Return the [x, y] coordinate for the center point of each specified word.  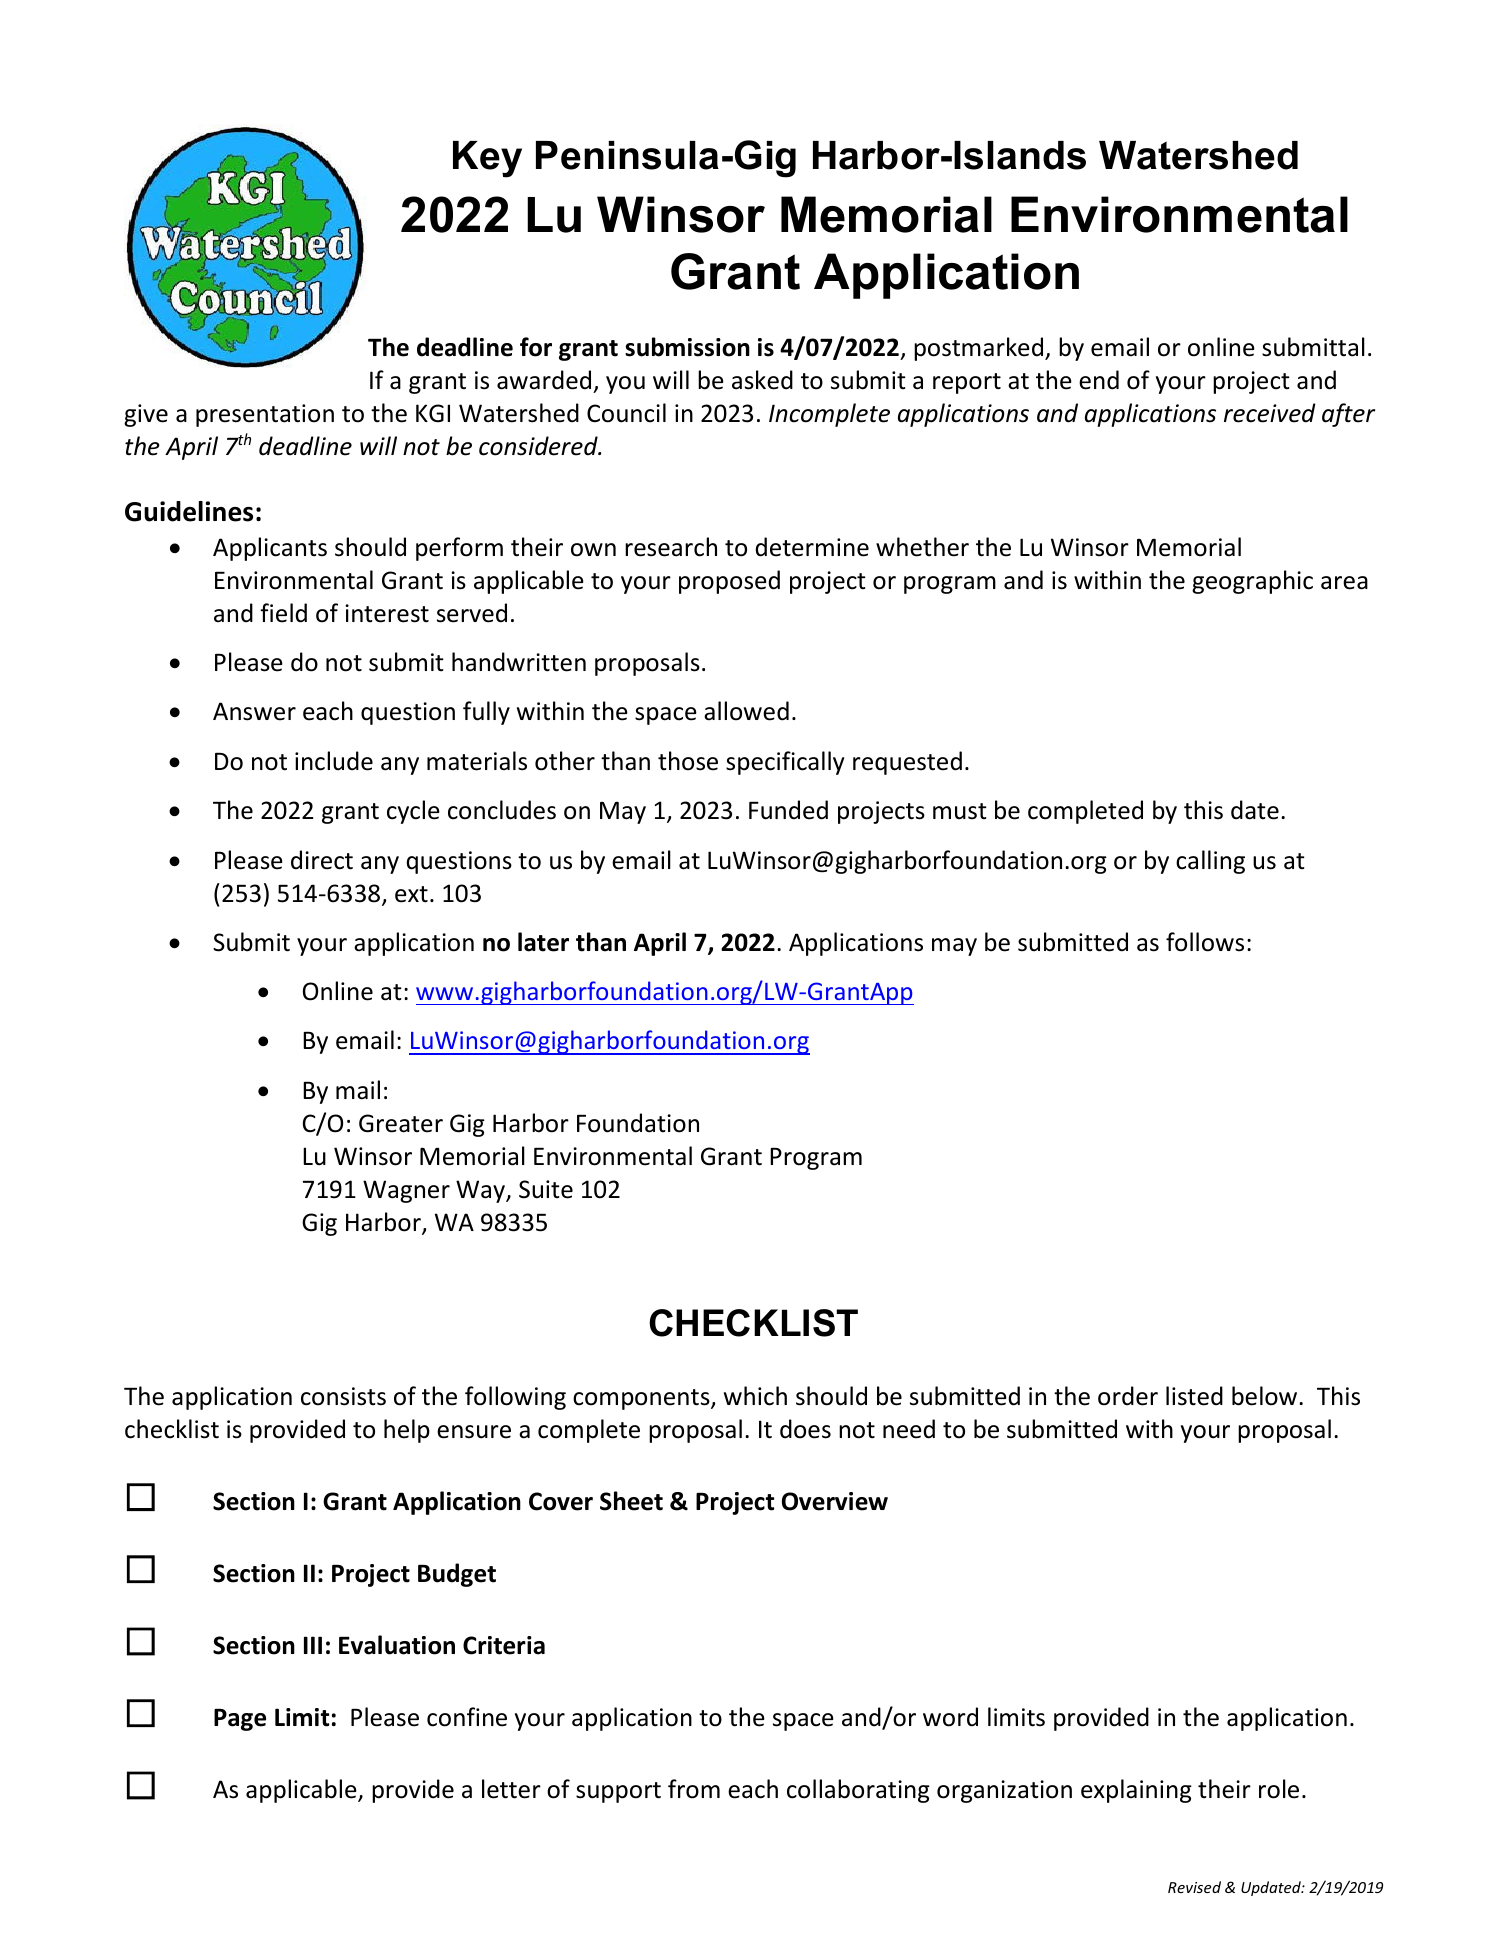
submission [687, 347]
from [694, 1789]
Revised [1194, 1887]
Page [240, 1720]
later [543, 942]
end [1099, 380]
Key [487, 159]
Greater [401, 1123]
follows [1205, 942]
